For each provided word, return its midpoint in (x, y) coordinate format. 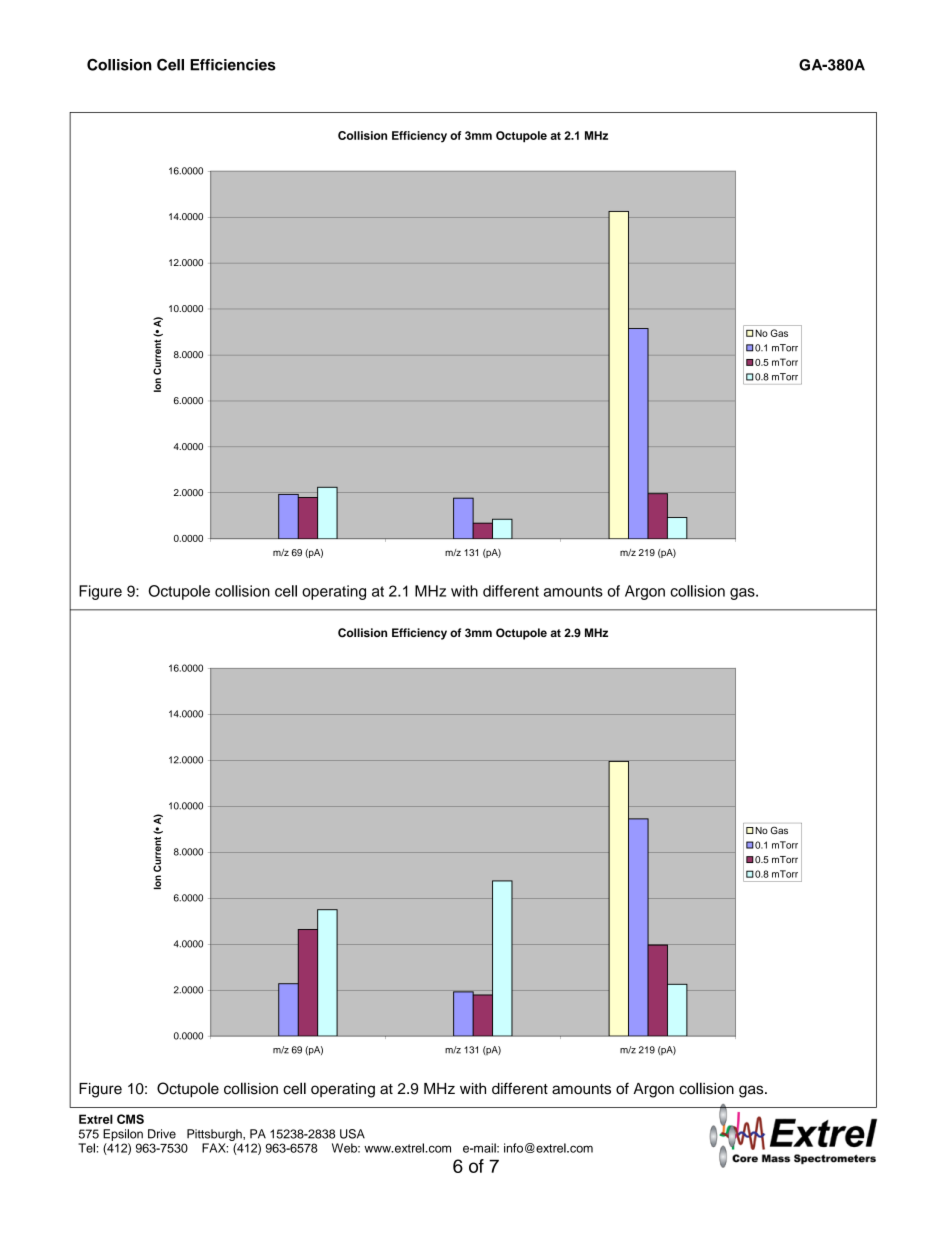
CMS (130, 1119)
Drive (162, 1134)
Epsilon (123, 1135)
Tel (86, 1148)
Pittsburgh (215, 1135)
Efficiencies (233, 65)
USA (352, 1134)
